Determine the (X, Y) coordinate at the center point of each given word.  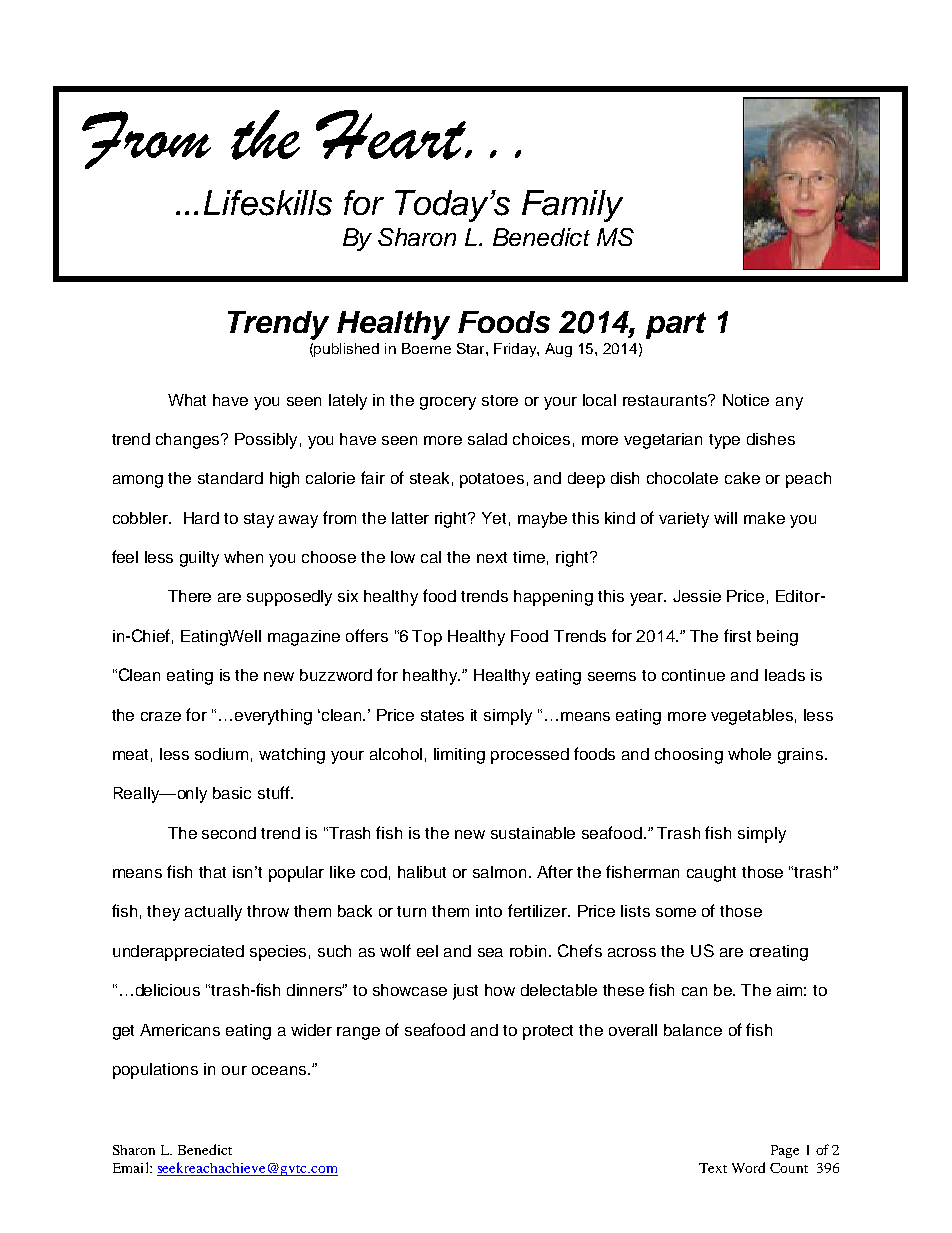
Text (713, 1168)
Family (572, 206)
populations (155, 1071)
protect (548, 1032)
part (676, 325)
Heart (392, 135)
